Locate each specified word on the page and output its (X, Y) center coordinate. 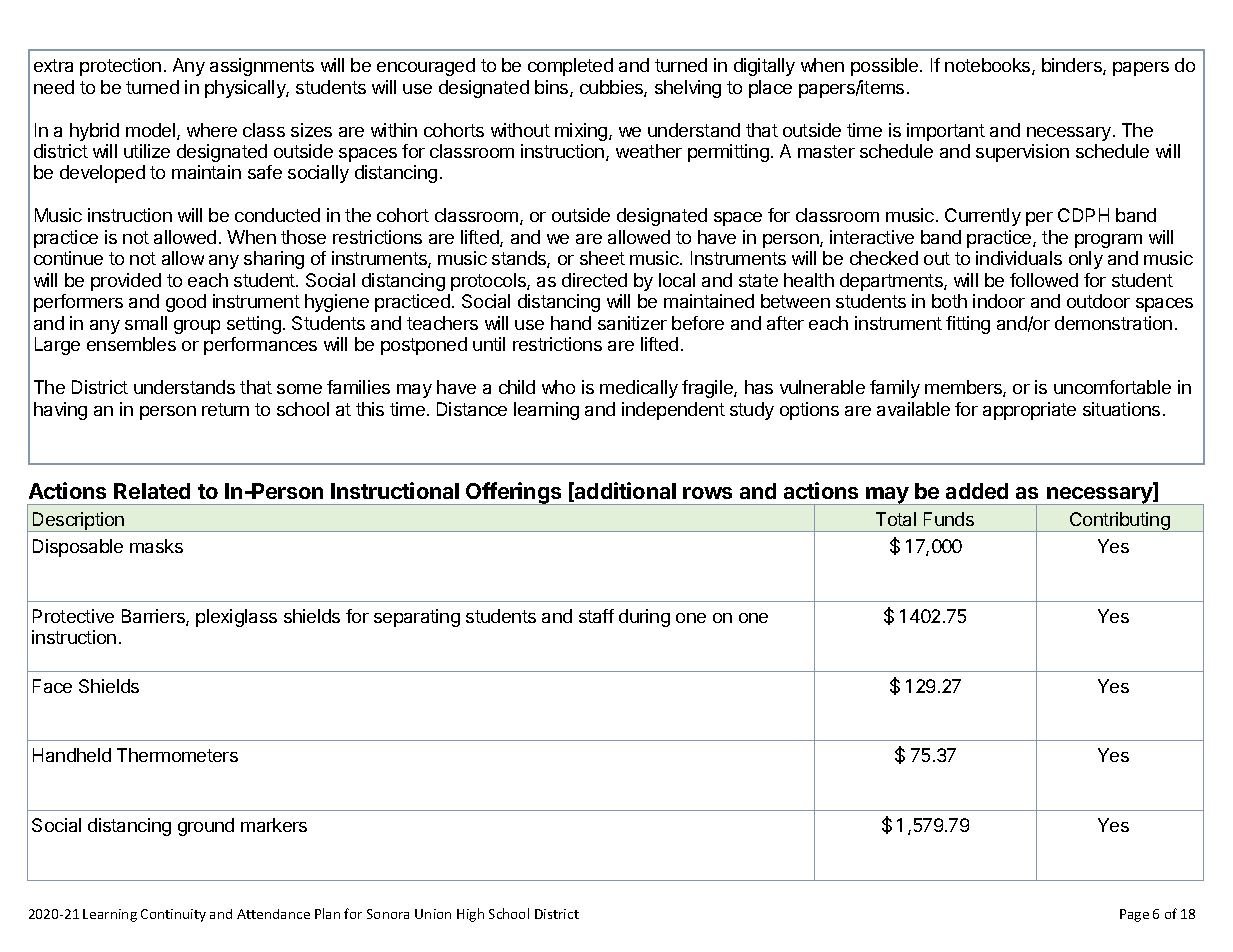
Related (152, 491)
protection (120, 67)
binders (1073, 66)
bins (553, 88)
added (977, 491)
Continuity (173, 915)
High (470, 915)
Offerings (514, 493)
